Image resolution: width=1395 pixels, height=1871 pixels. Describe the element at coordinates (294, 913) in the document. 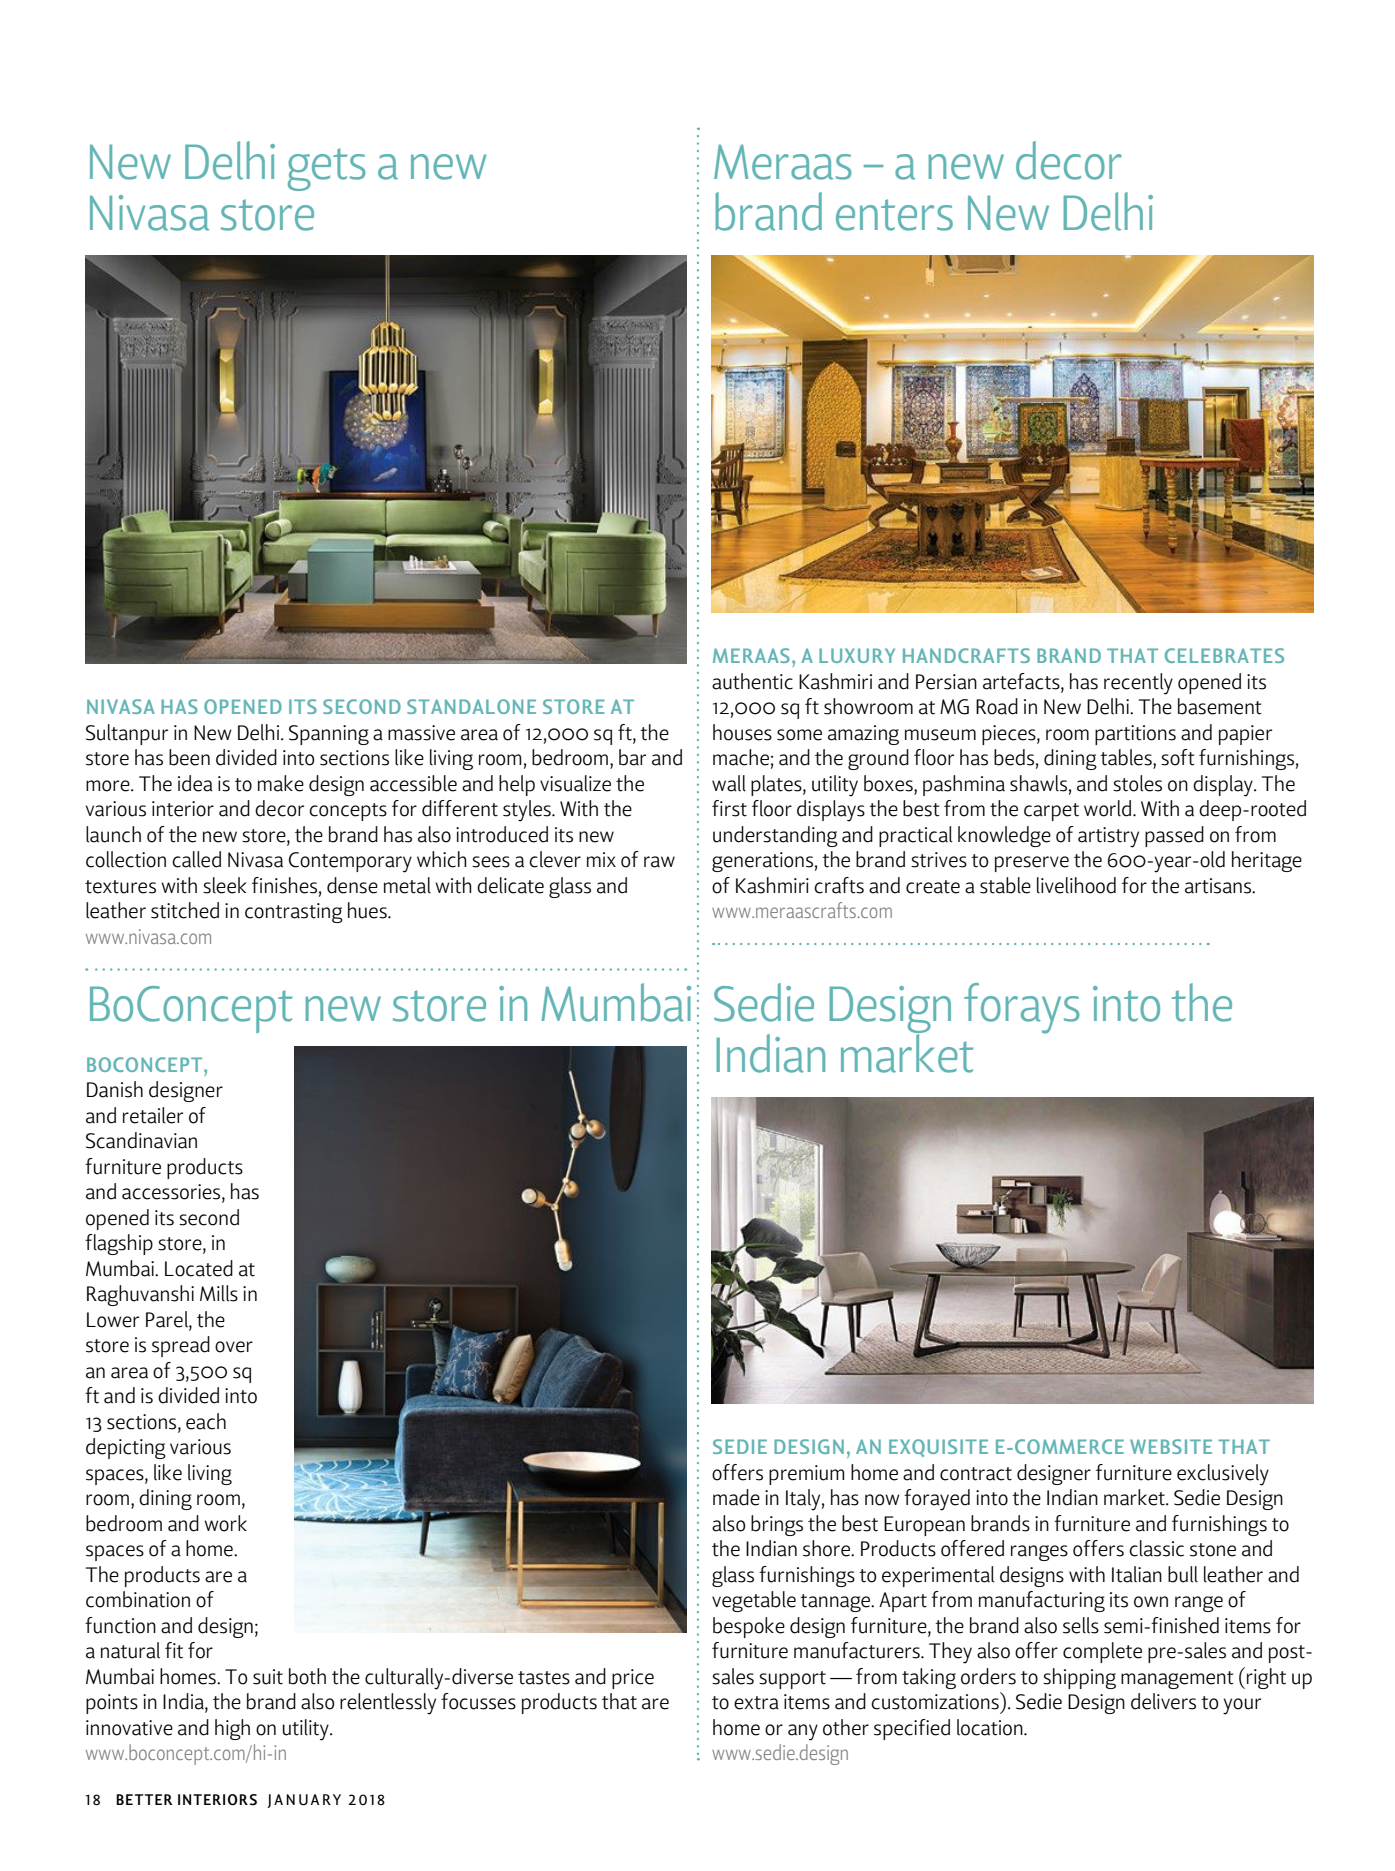

I see `contrasting` at that location.
